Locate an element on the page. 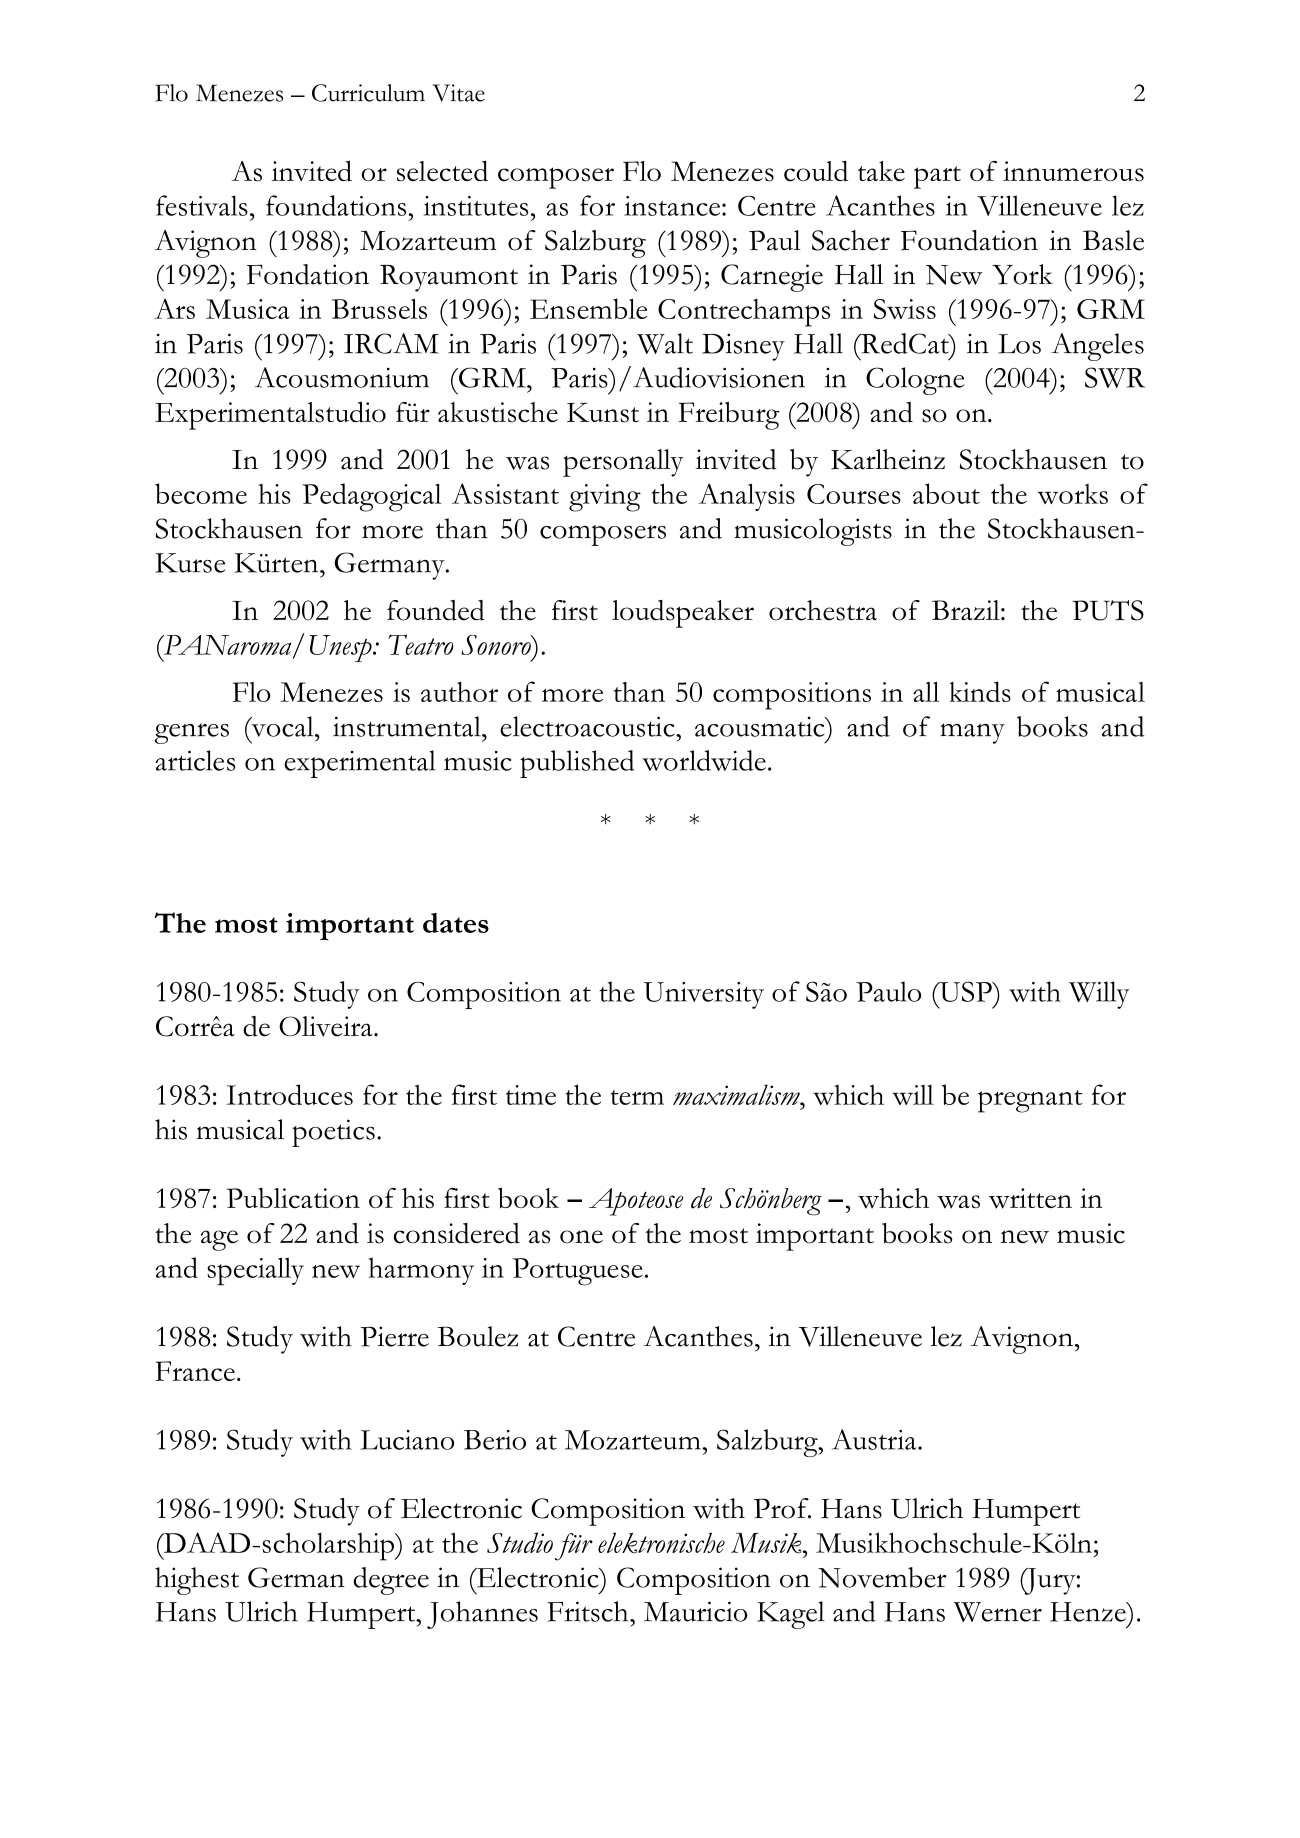 This document has height=1838, width=1300. Curriculum is located at coordinates (368, 93).
